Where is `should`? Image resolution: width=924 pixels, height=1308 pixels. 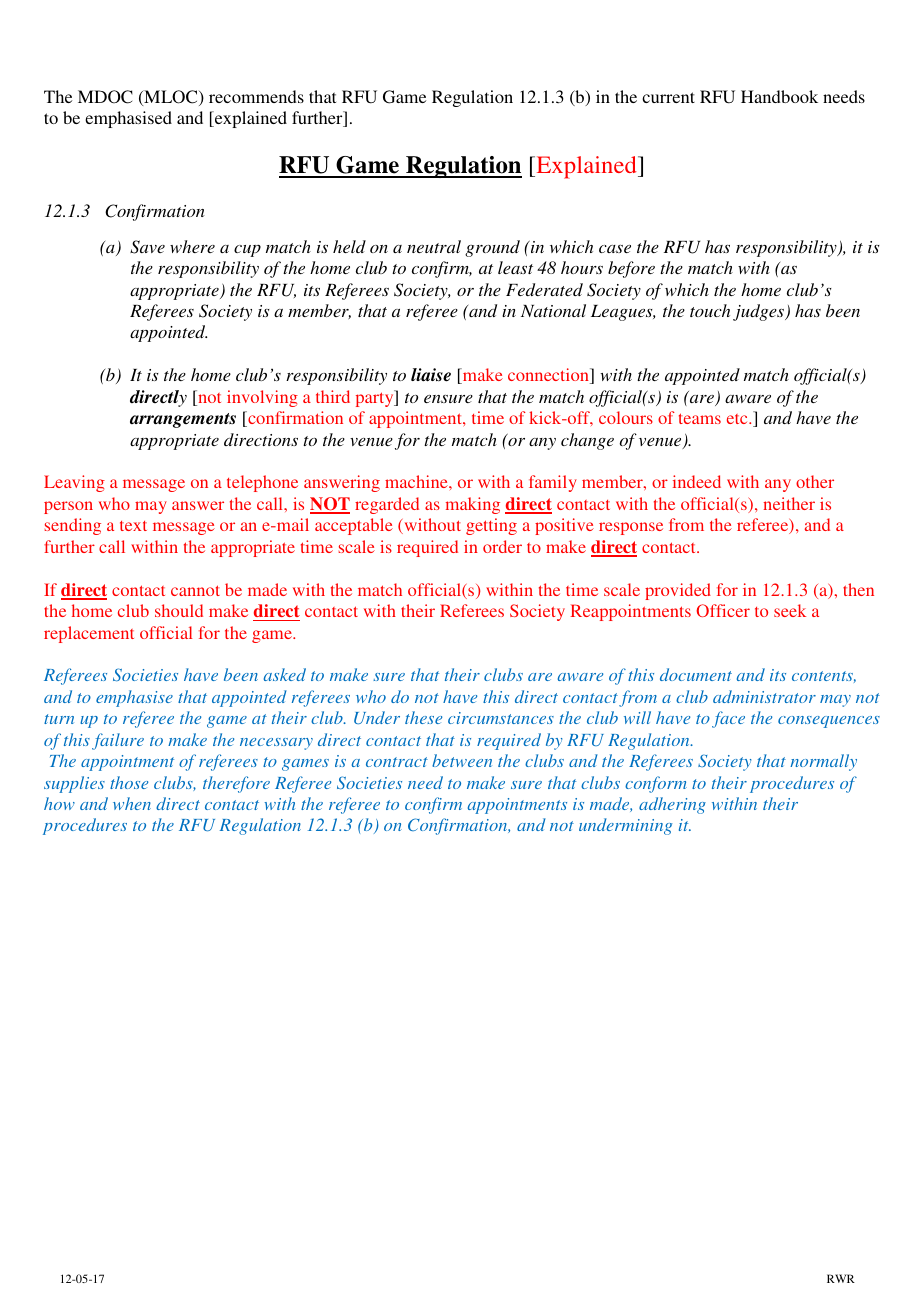 should is located at coordinates (179, 610).
